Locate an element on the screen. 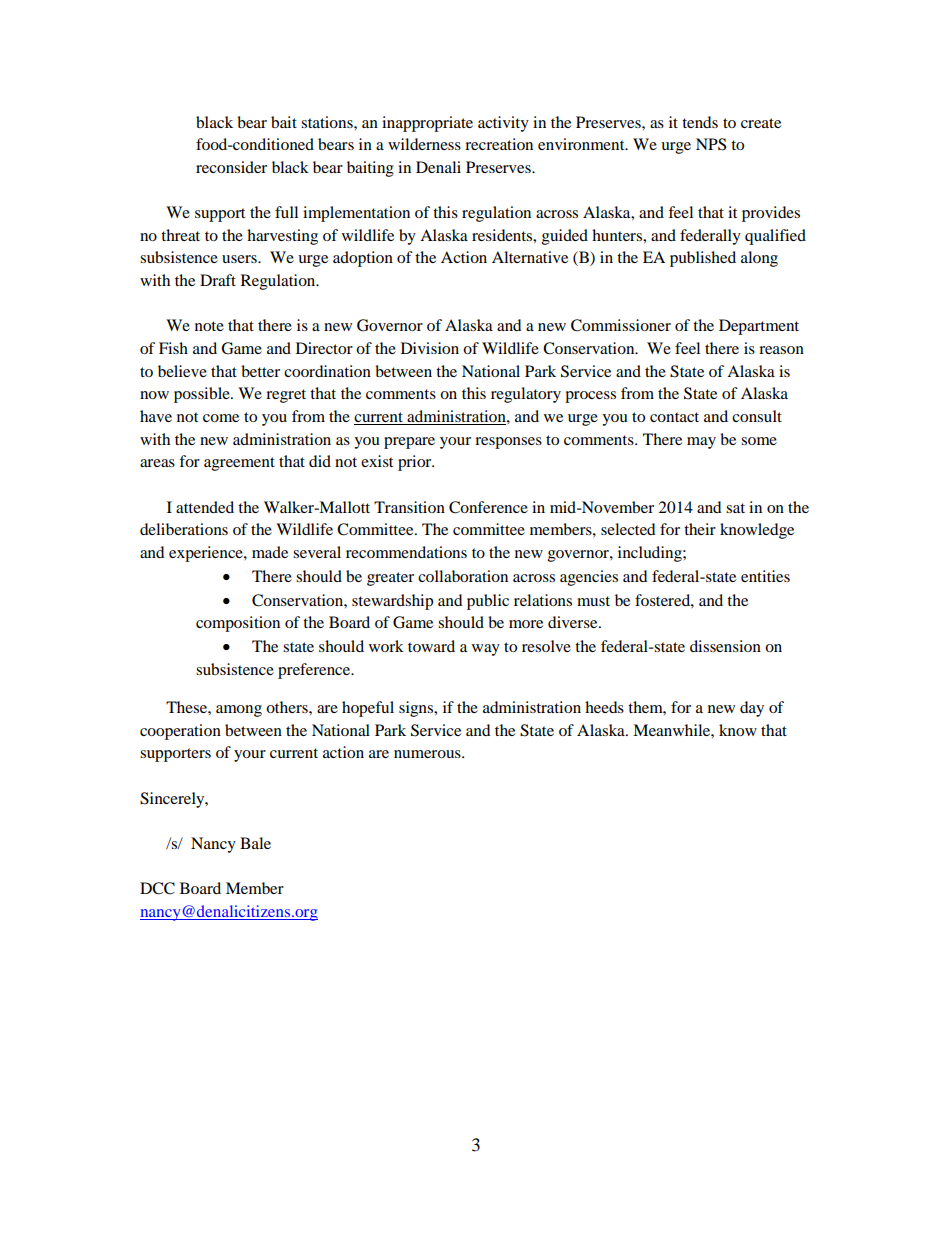 The height and width of the screenshot is (1233, 952). day is located at coordinates (752, 709).
